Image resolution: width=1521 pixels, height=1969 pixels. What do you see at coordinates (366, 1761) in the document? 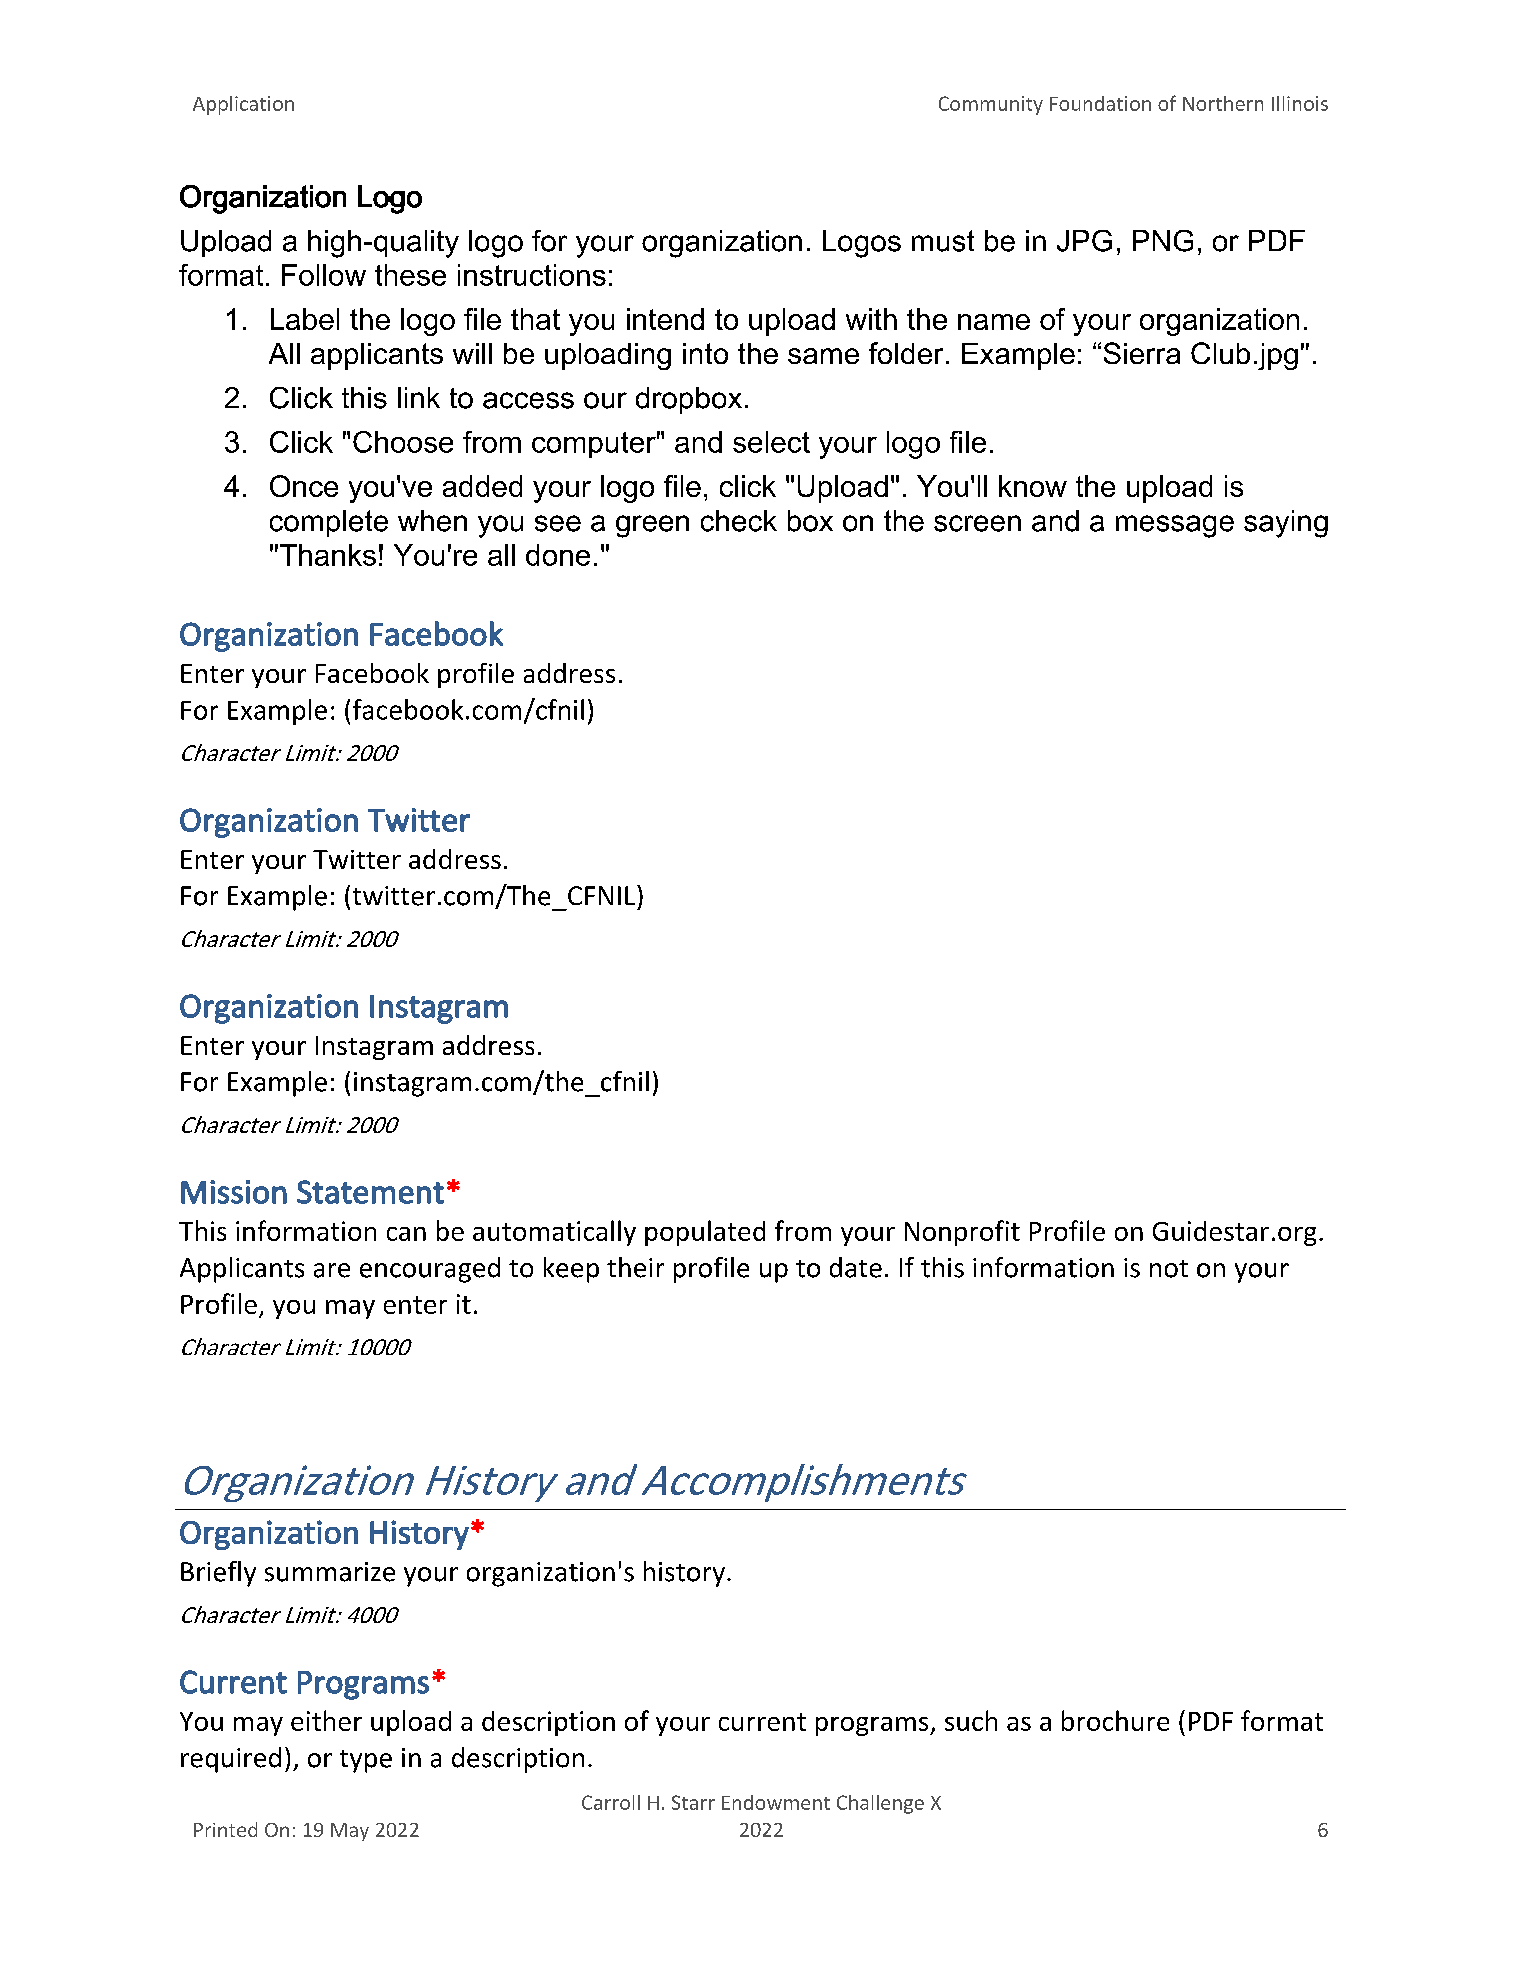
I see `type` at bounding box center [366, 1761].
